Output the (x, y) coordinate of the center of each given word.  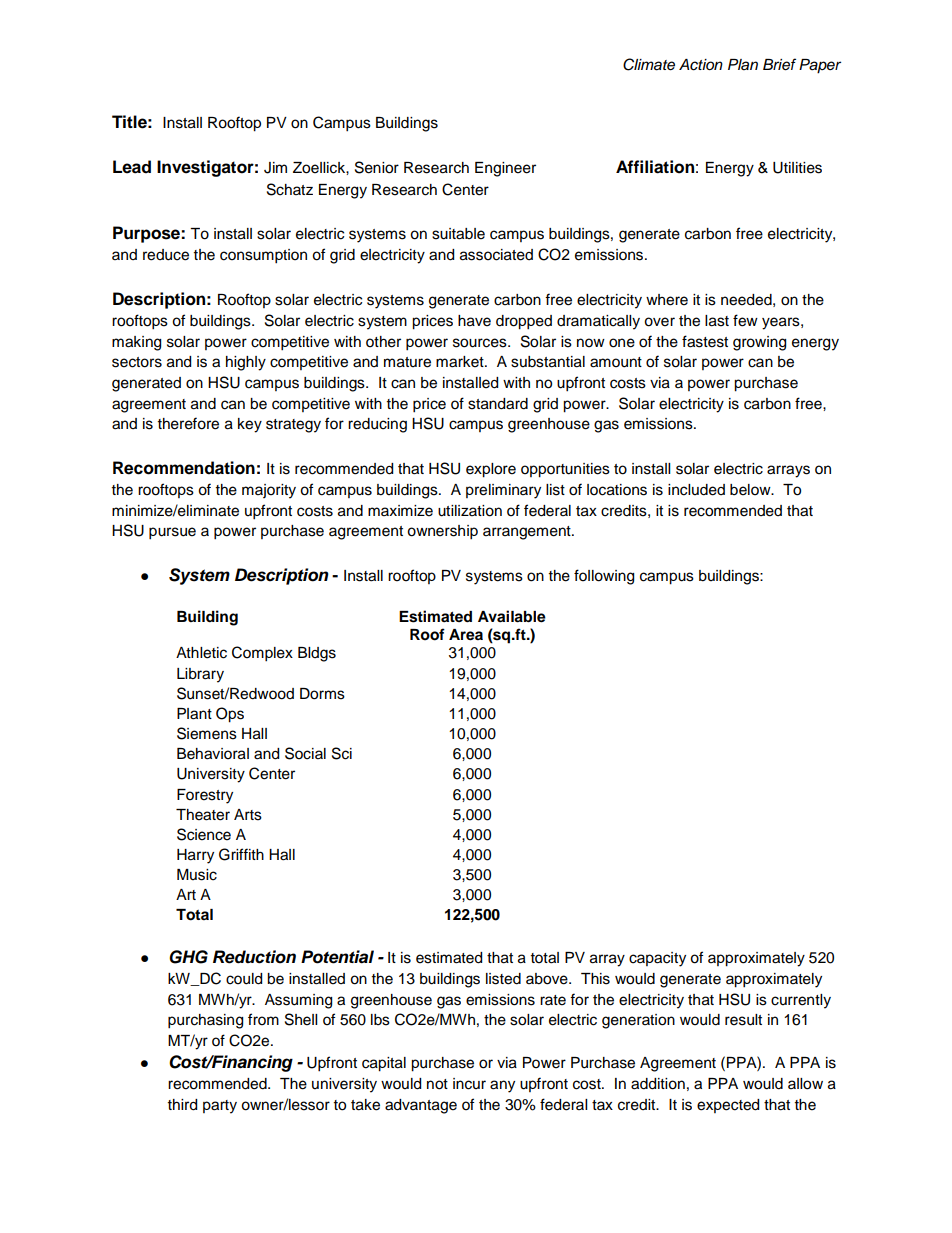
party (220, 1107)
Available (512, 616)
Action (701, 65)
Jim (275, 168)
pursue (172, 533)
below (751, 490)
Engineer (505, 169)
